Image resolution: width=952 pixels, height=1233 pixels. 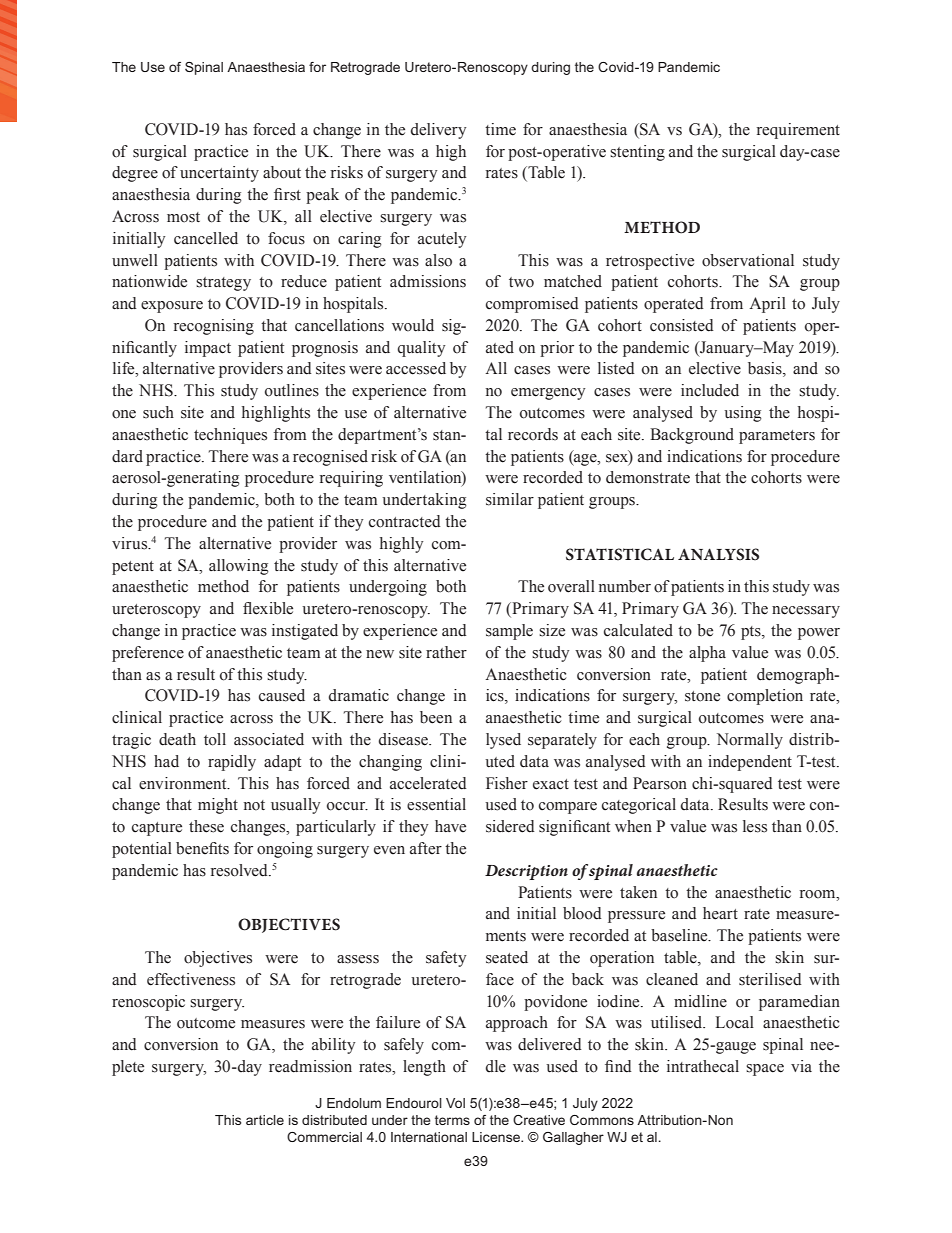 I want to click on uncertainty, so click(x=219, y=174).
